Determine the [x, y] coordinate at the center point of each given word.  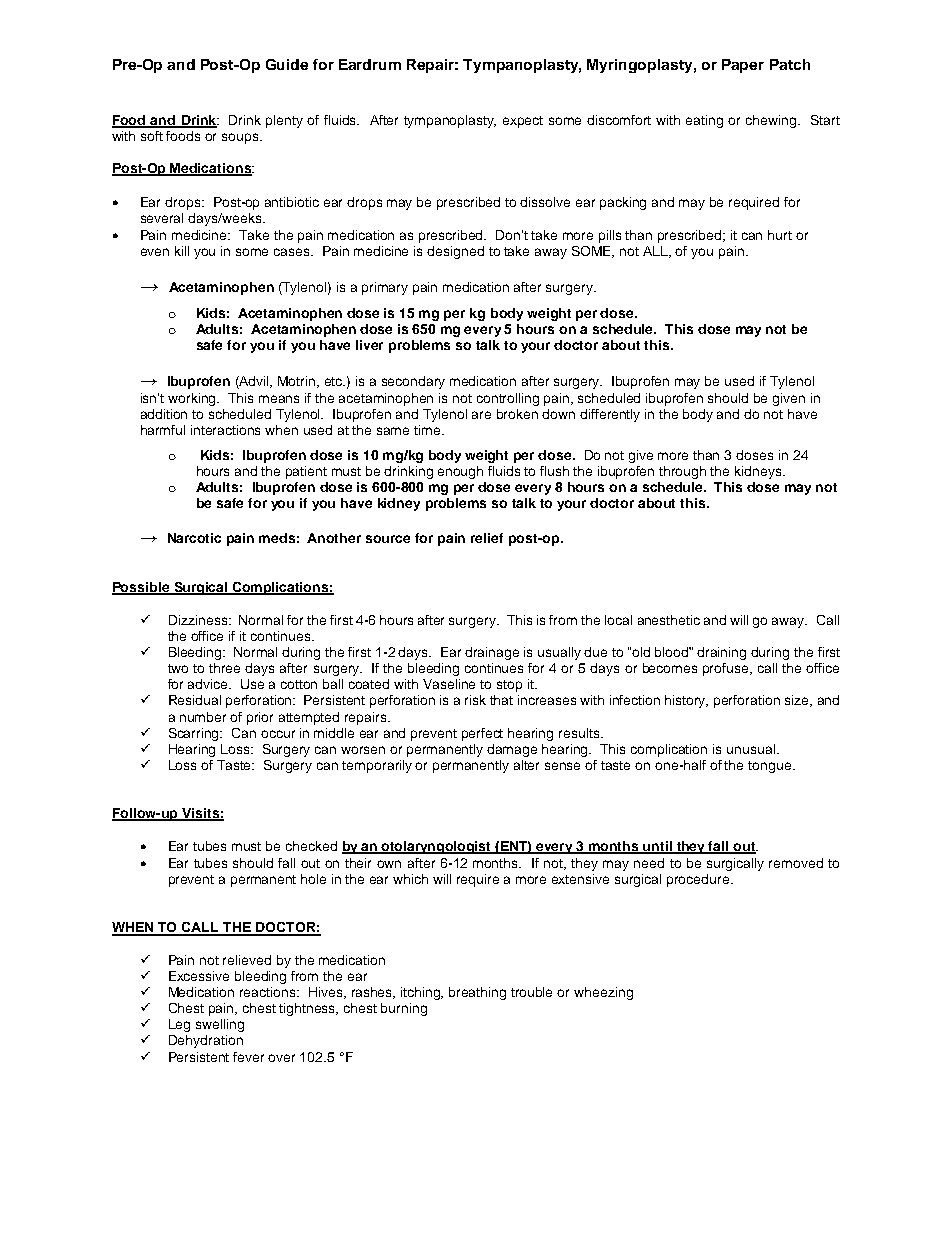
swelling [220, 1025]
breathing [477, 993]
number [203, 717]
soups [241, 138]
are [481, 415]
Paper [743, 66]
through [682, 472]
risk [475, 700]
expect [523, 122]
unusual [751, 749]
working [193, 399]
